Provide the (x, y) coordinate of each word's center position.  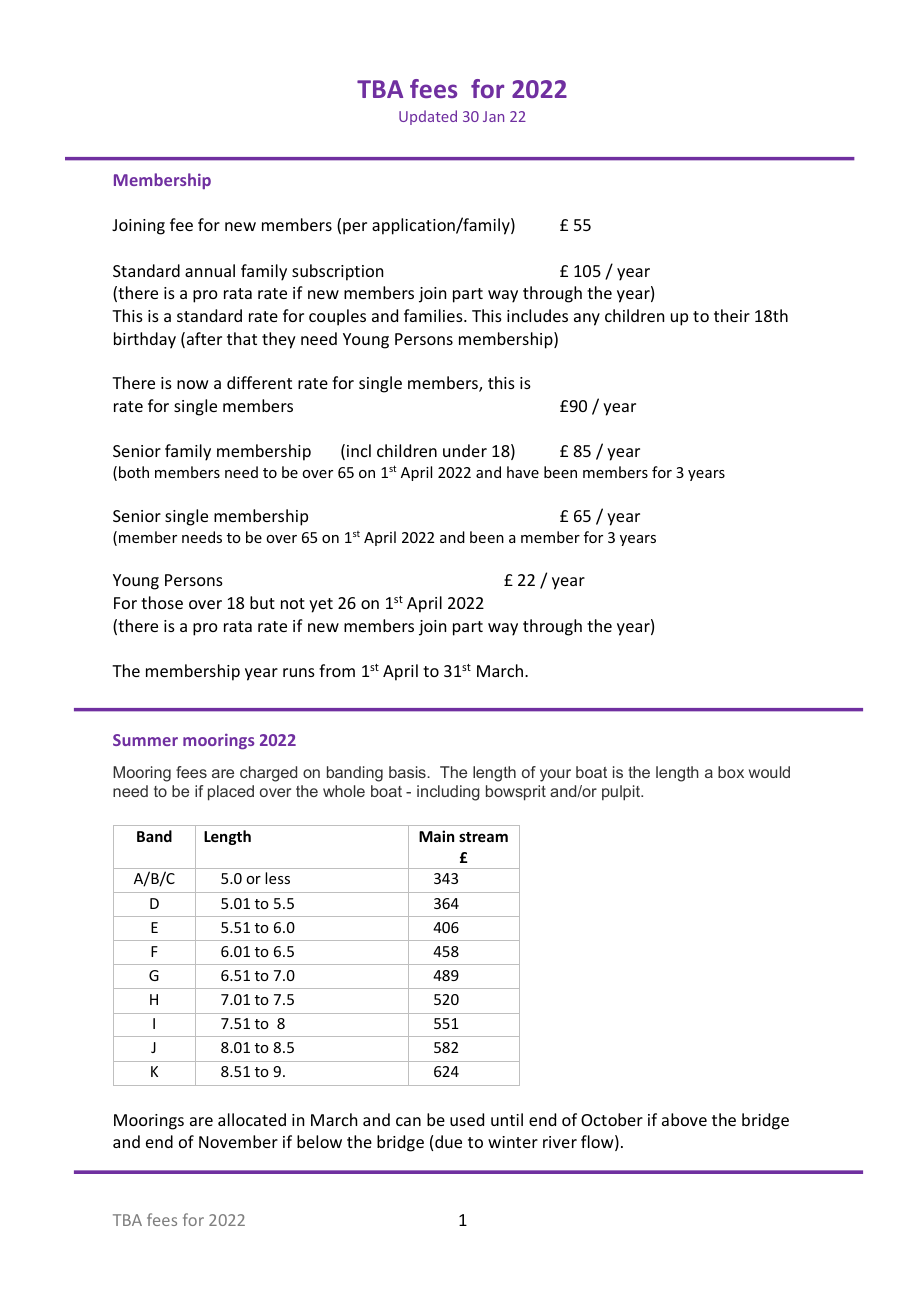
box (731, 772)
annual (210, 270)
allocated (252, 1119)
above (684, 1119)
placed (231, 793)
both (134, 472)
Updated (428, 117)
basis (408, 772)
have (523, 472)
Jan (493, 116)
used (467, 1119)
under (465, 450)
